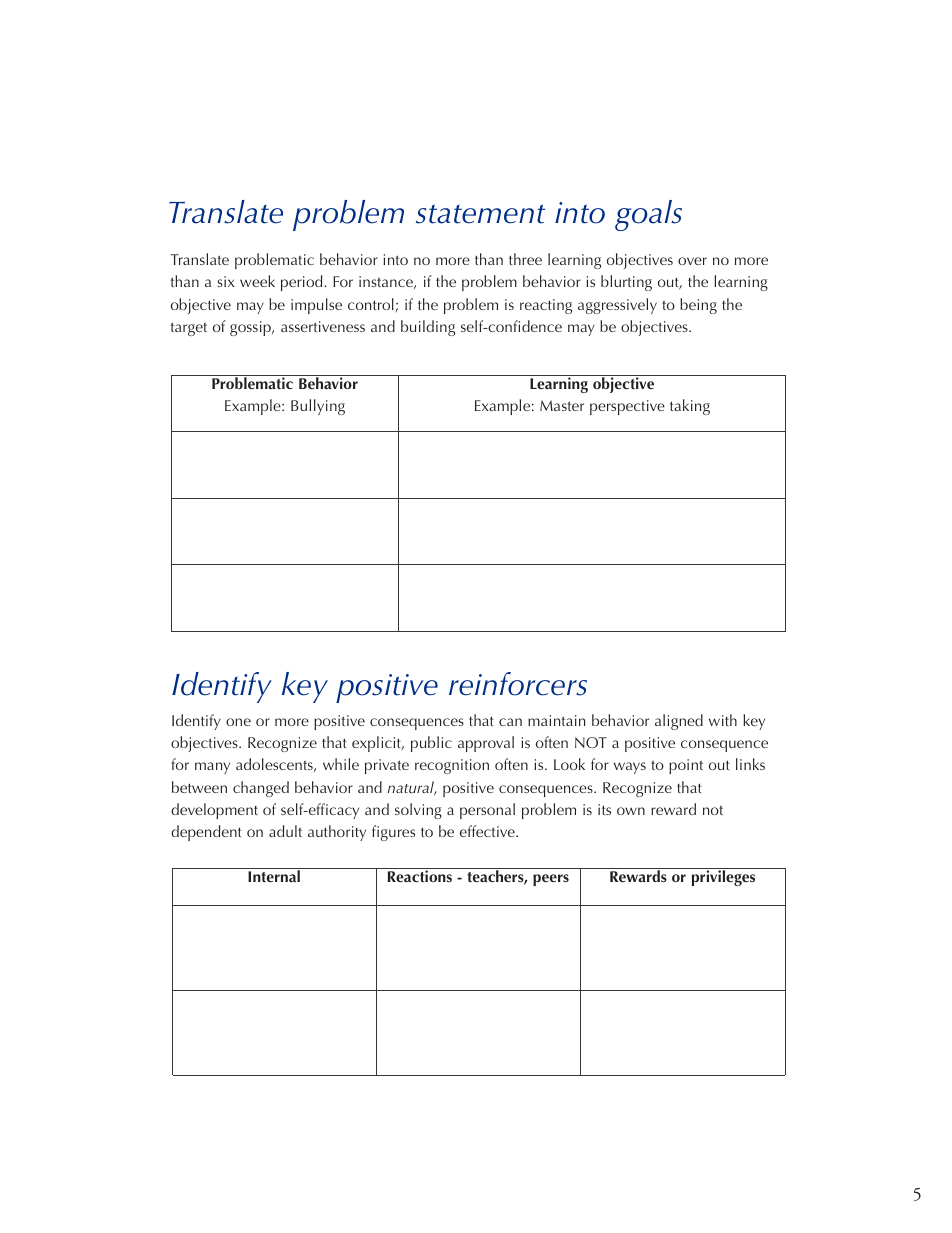 This screenshot has width=952, height=1233. I want to click on over, so click(692, 261).
